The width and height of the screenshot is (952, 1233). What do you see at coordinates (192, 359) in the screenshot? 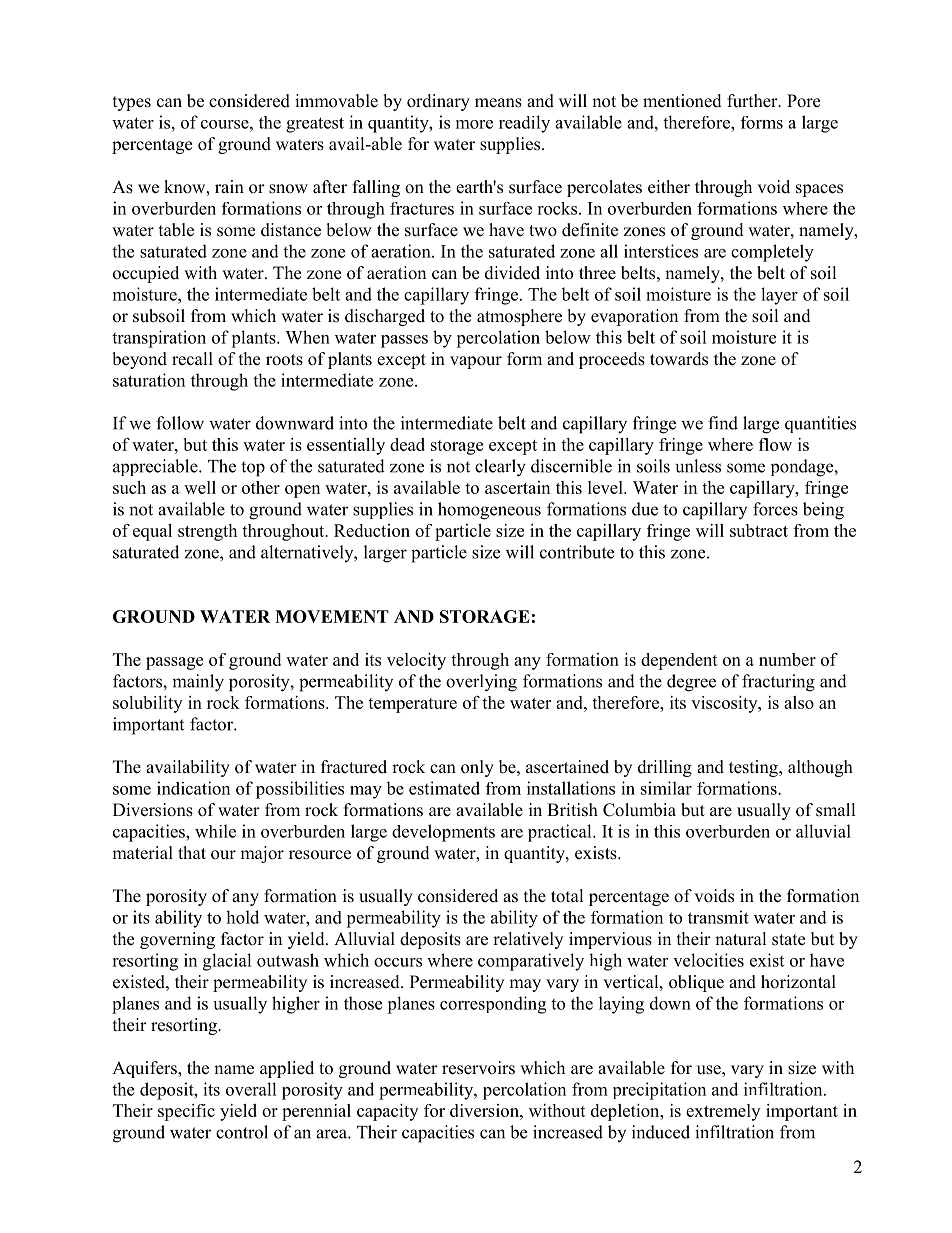
I see `recall` at bounding box center [192, 359].
